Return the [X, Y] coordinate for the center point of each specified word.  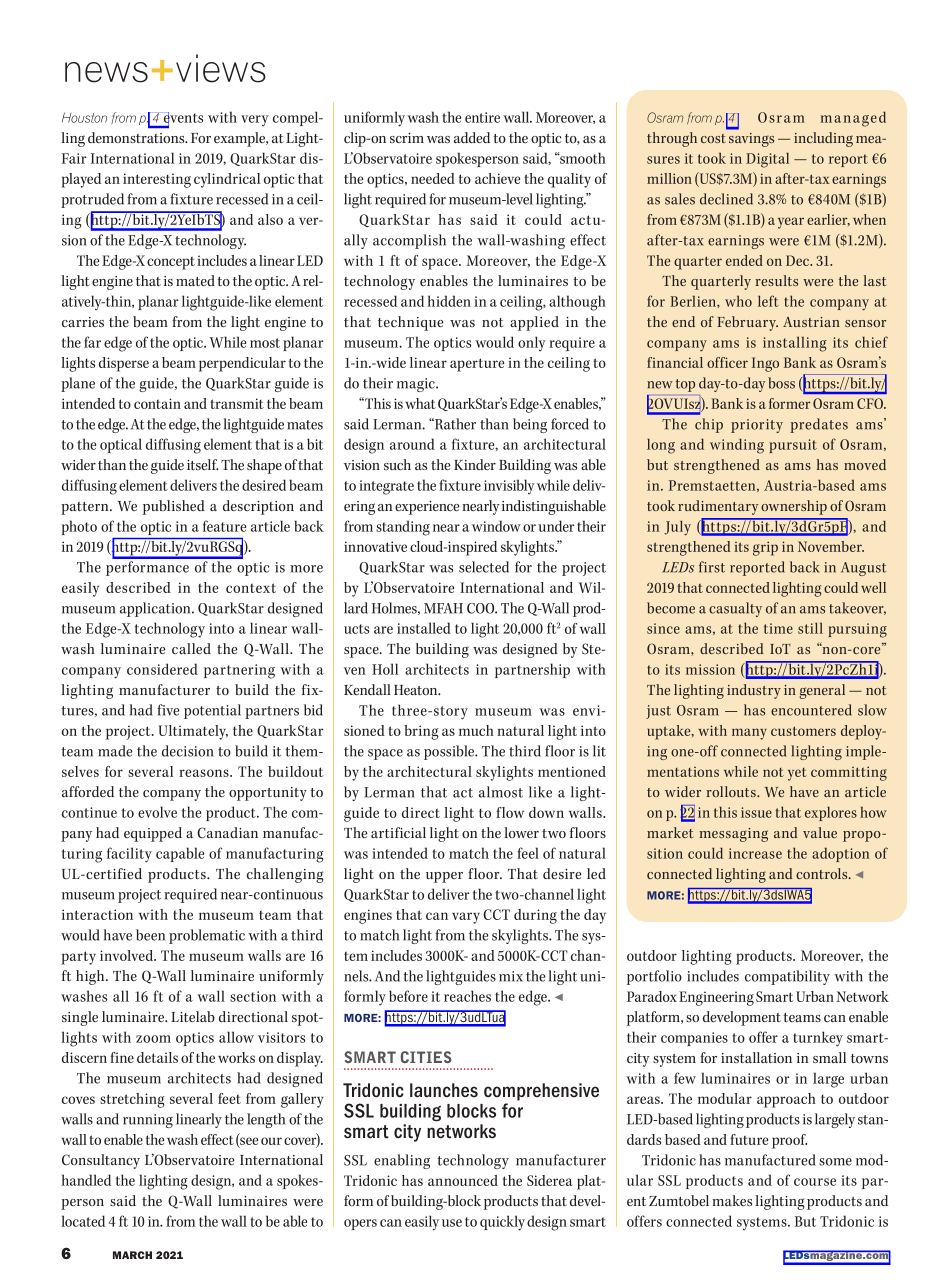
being [530, 425]
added [472, 137]
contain [157, 403]
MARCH [132, 1255]
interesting [157, 180]
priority [757, 426]
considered [162, 669]
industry [754, 691]
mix [511, 976]
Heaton [417, 690]
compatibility [787, 977]
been [150, 935]
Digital [767, 160]
